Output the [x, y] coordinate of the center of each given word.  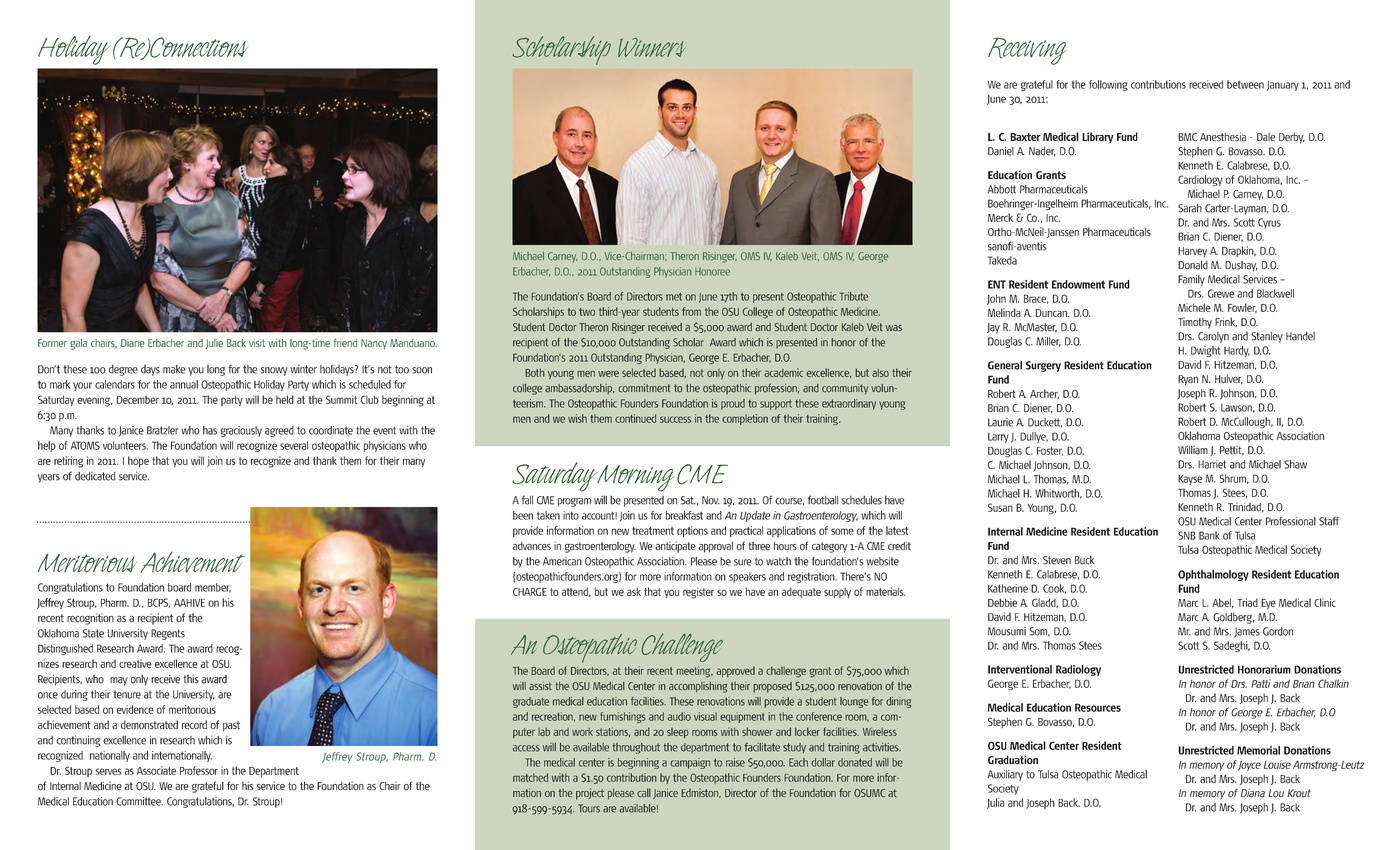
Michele [1194, 307]
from [691, 311]
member [213, 588]
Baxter [1025, 137]
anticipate [675, 547]
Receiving [1027, 51]
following [1108, 85]
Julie [214, 344]
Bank [1209, 535]
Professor [199, 770]
